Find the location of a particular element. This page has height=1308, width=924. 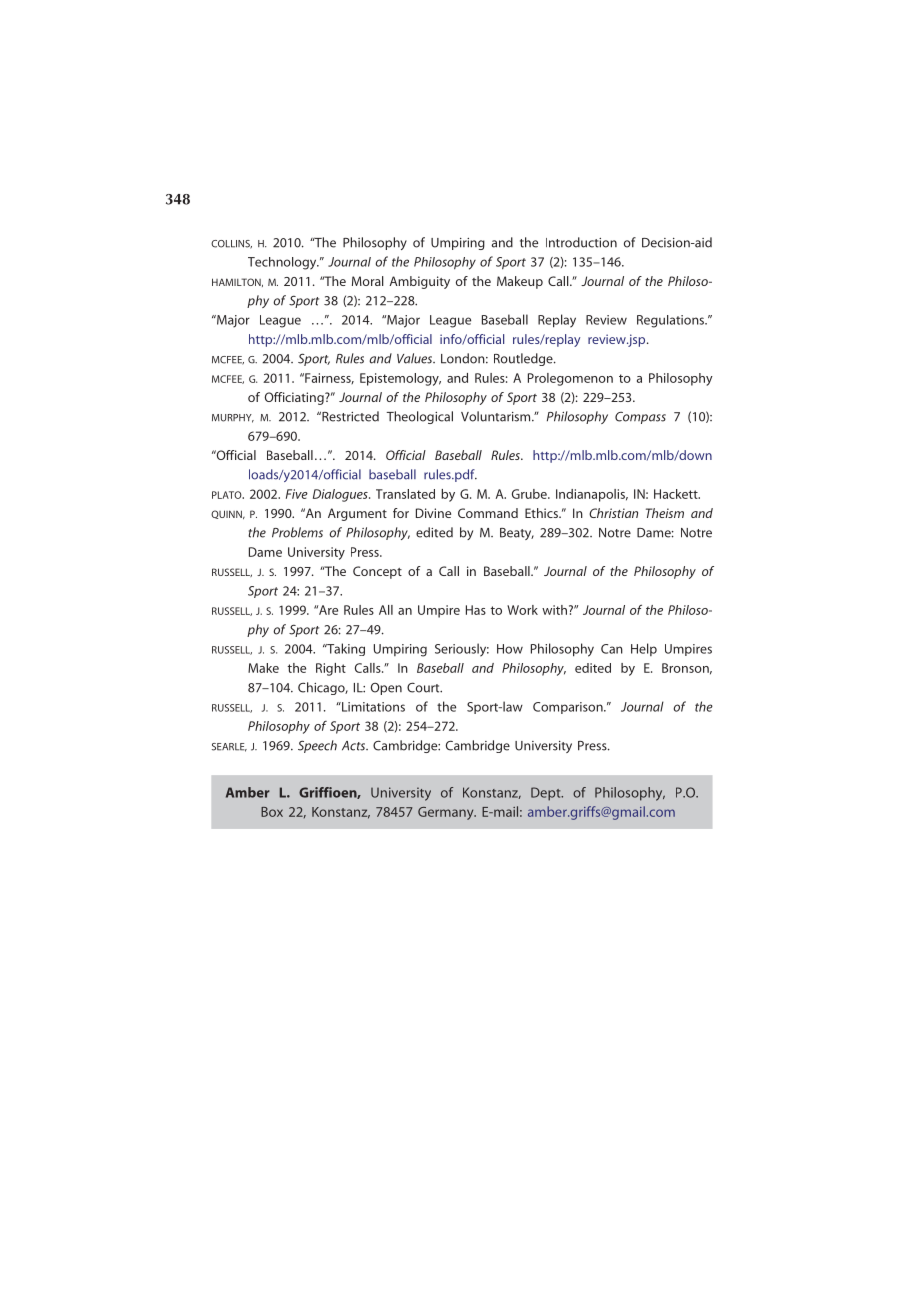

Divine is located at coordinates (433, 513).
